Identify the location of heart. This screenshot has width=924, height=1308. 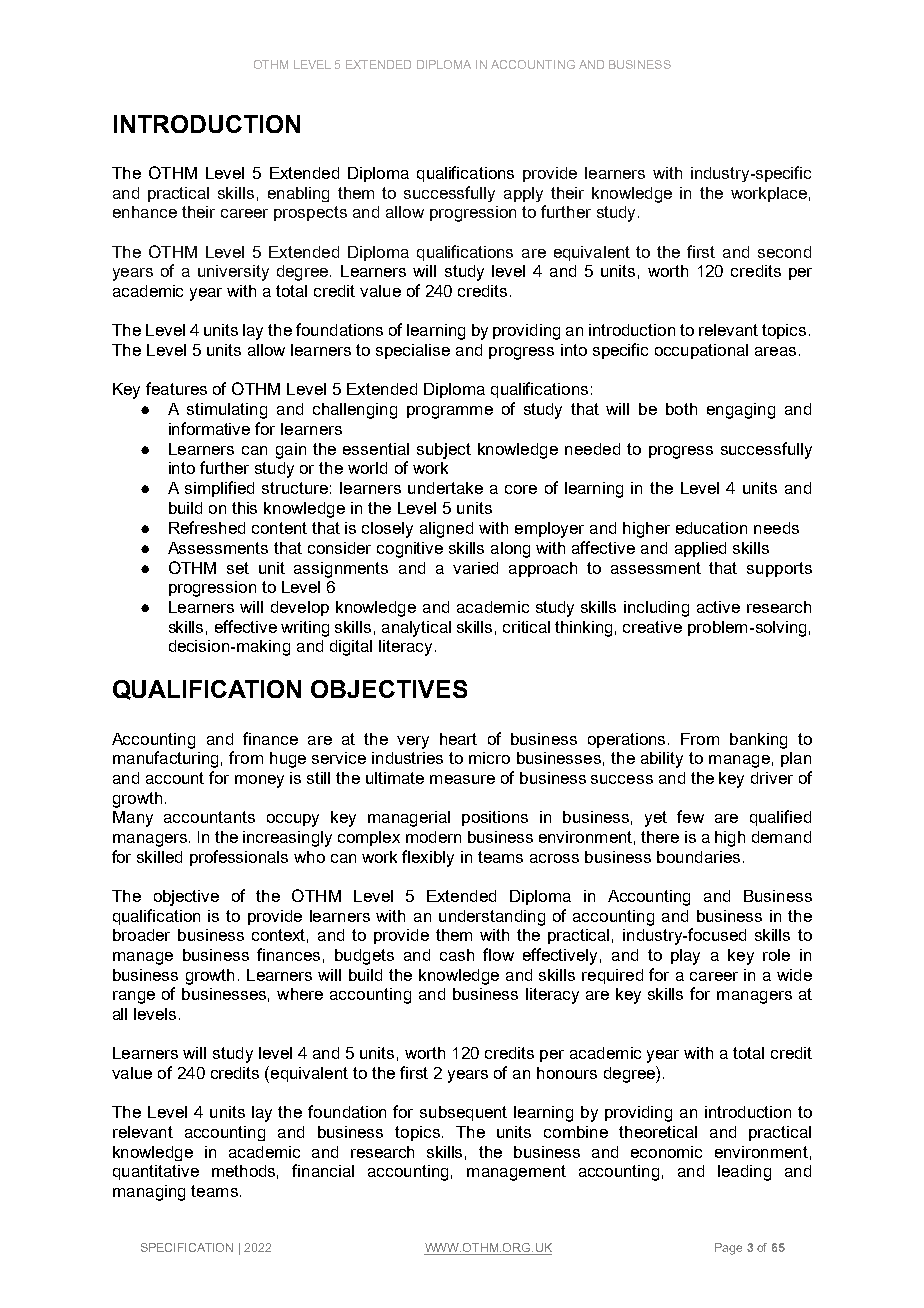
(458, 739).
